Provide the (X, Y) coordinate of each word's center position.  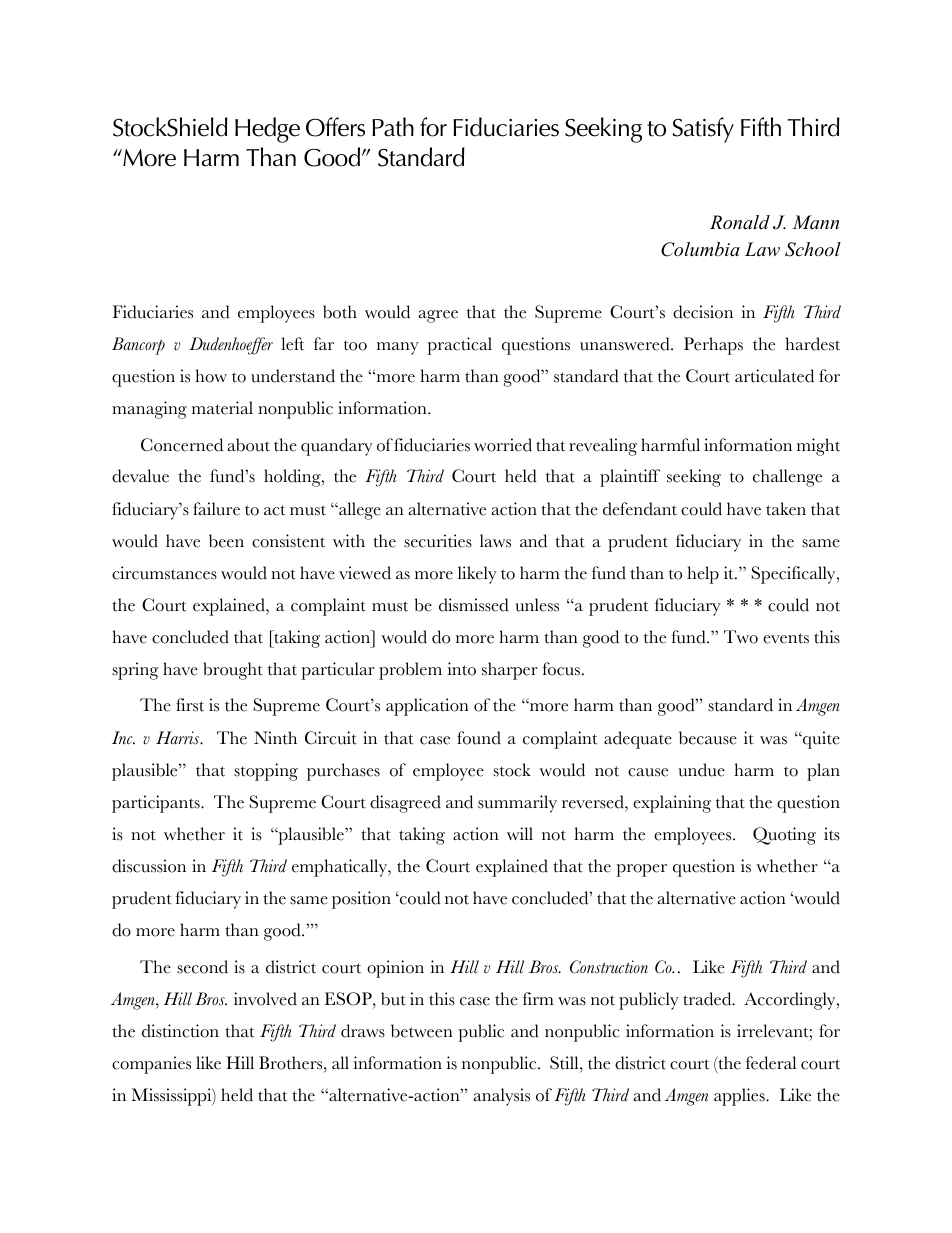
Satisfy (703, 130)
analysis (501, 1097)
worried (503, 445)
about (248, 445)
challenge (787, 478)
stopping (266, 772)
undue (701, 770)
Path (393, 127)
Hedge (267, 130)
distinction (180, 1031)
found (479, 738)
